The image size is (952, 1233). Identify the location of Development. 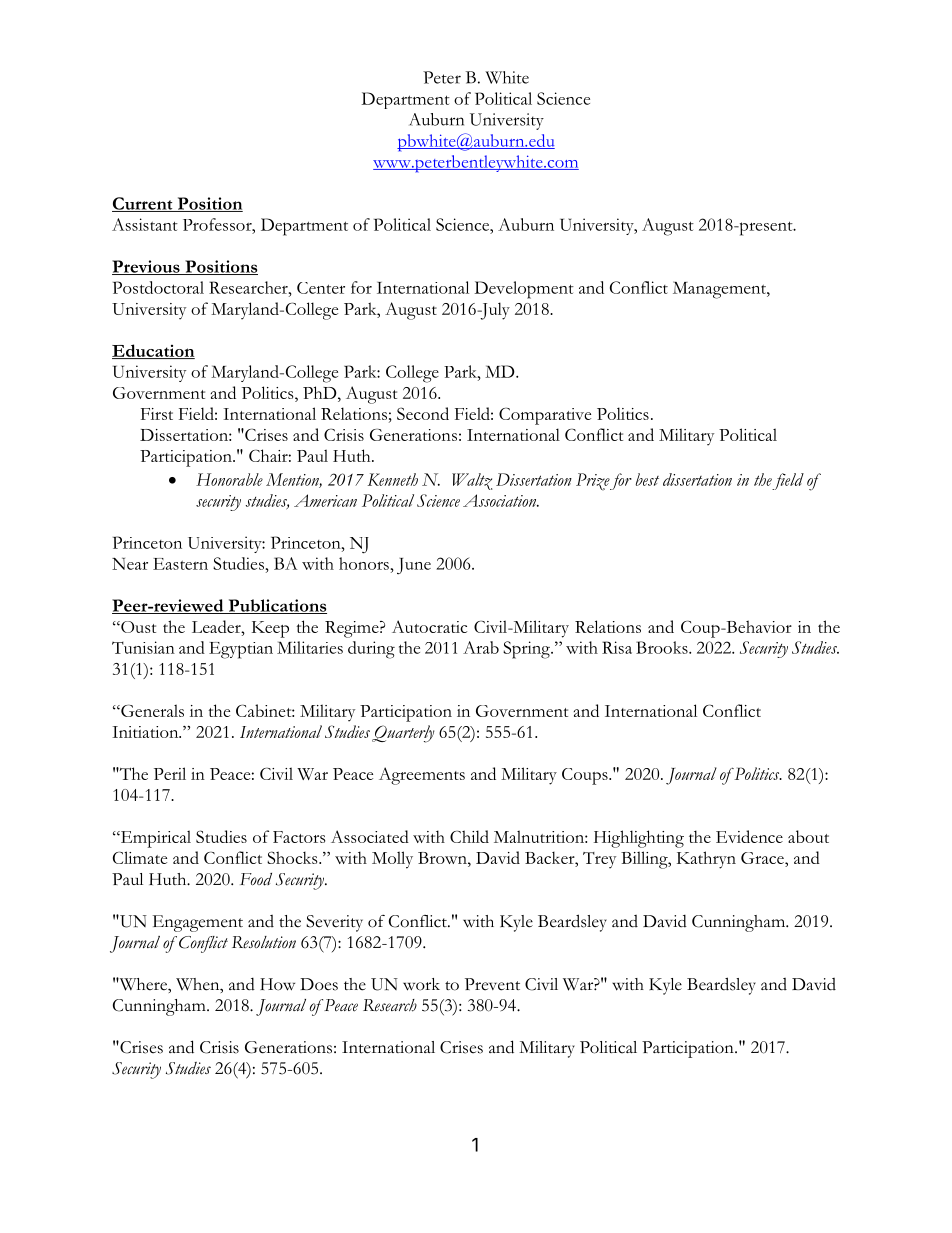
(524, 290).
